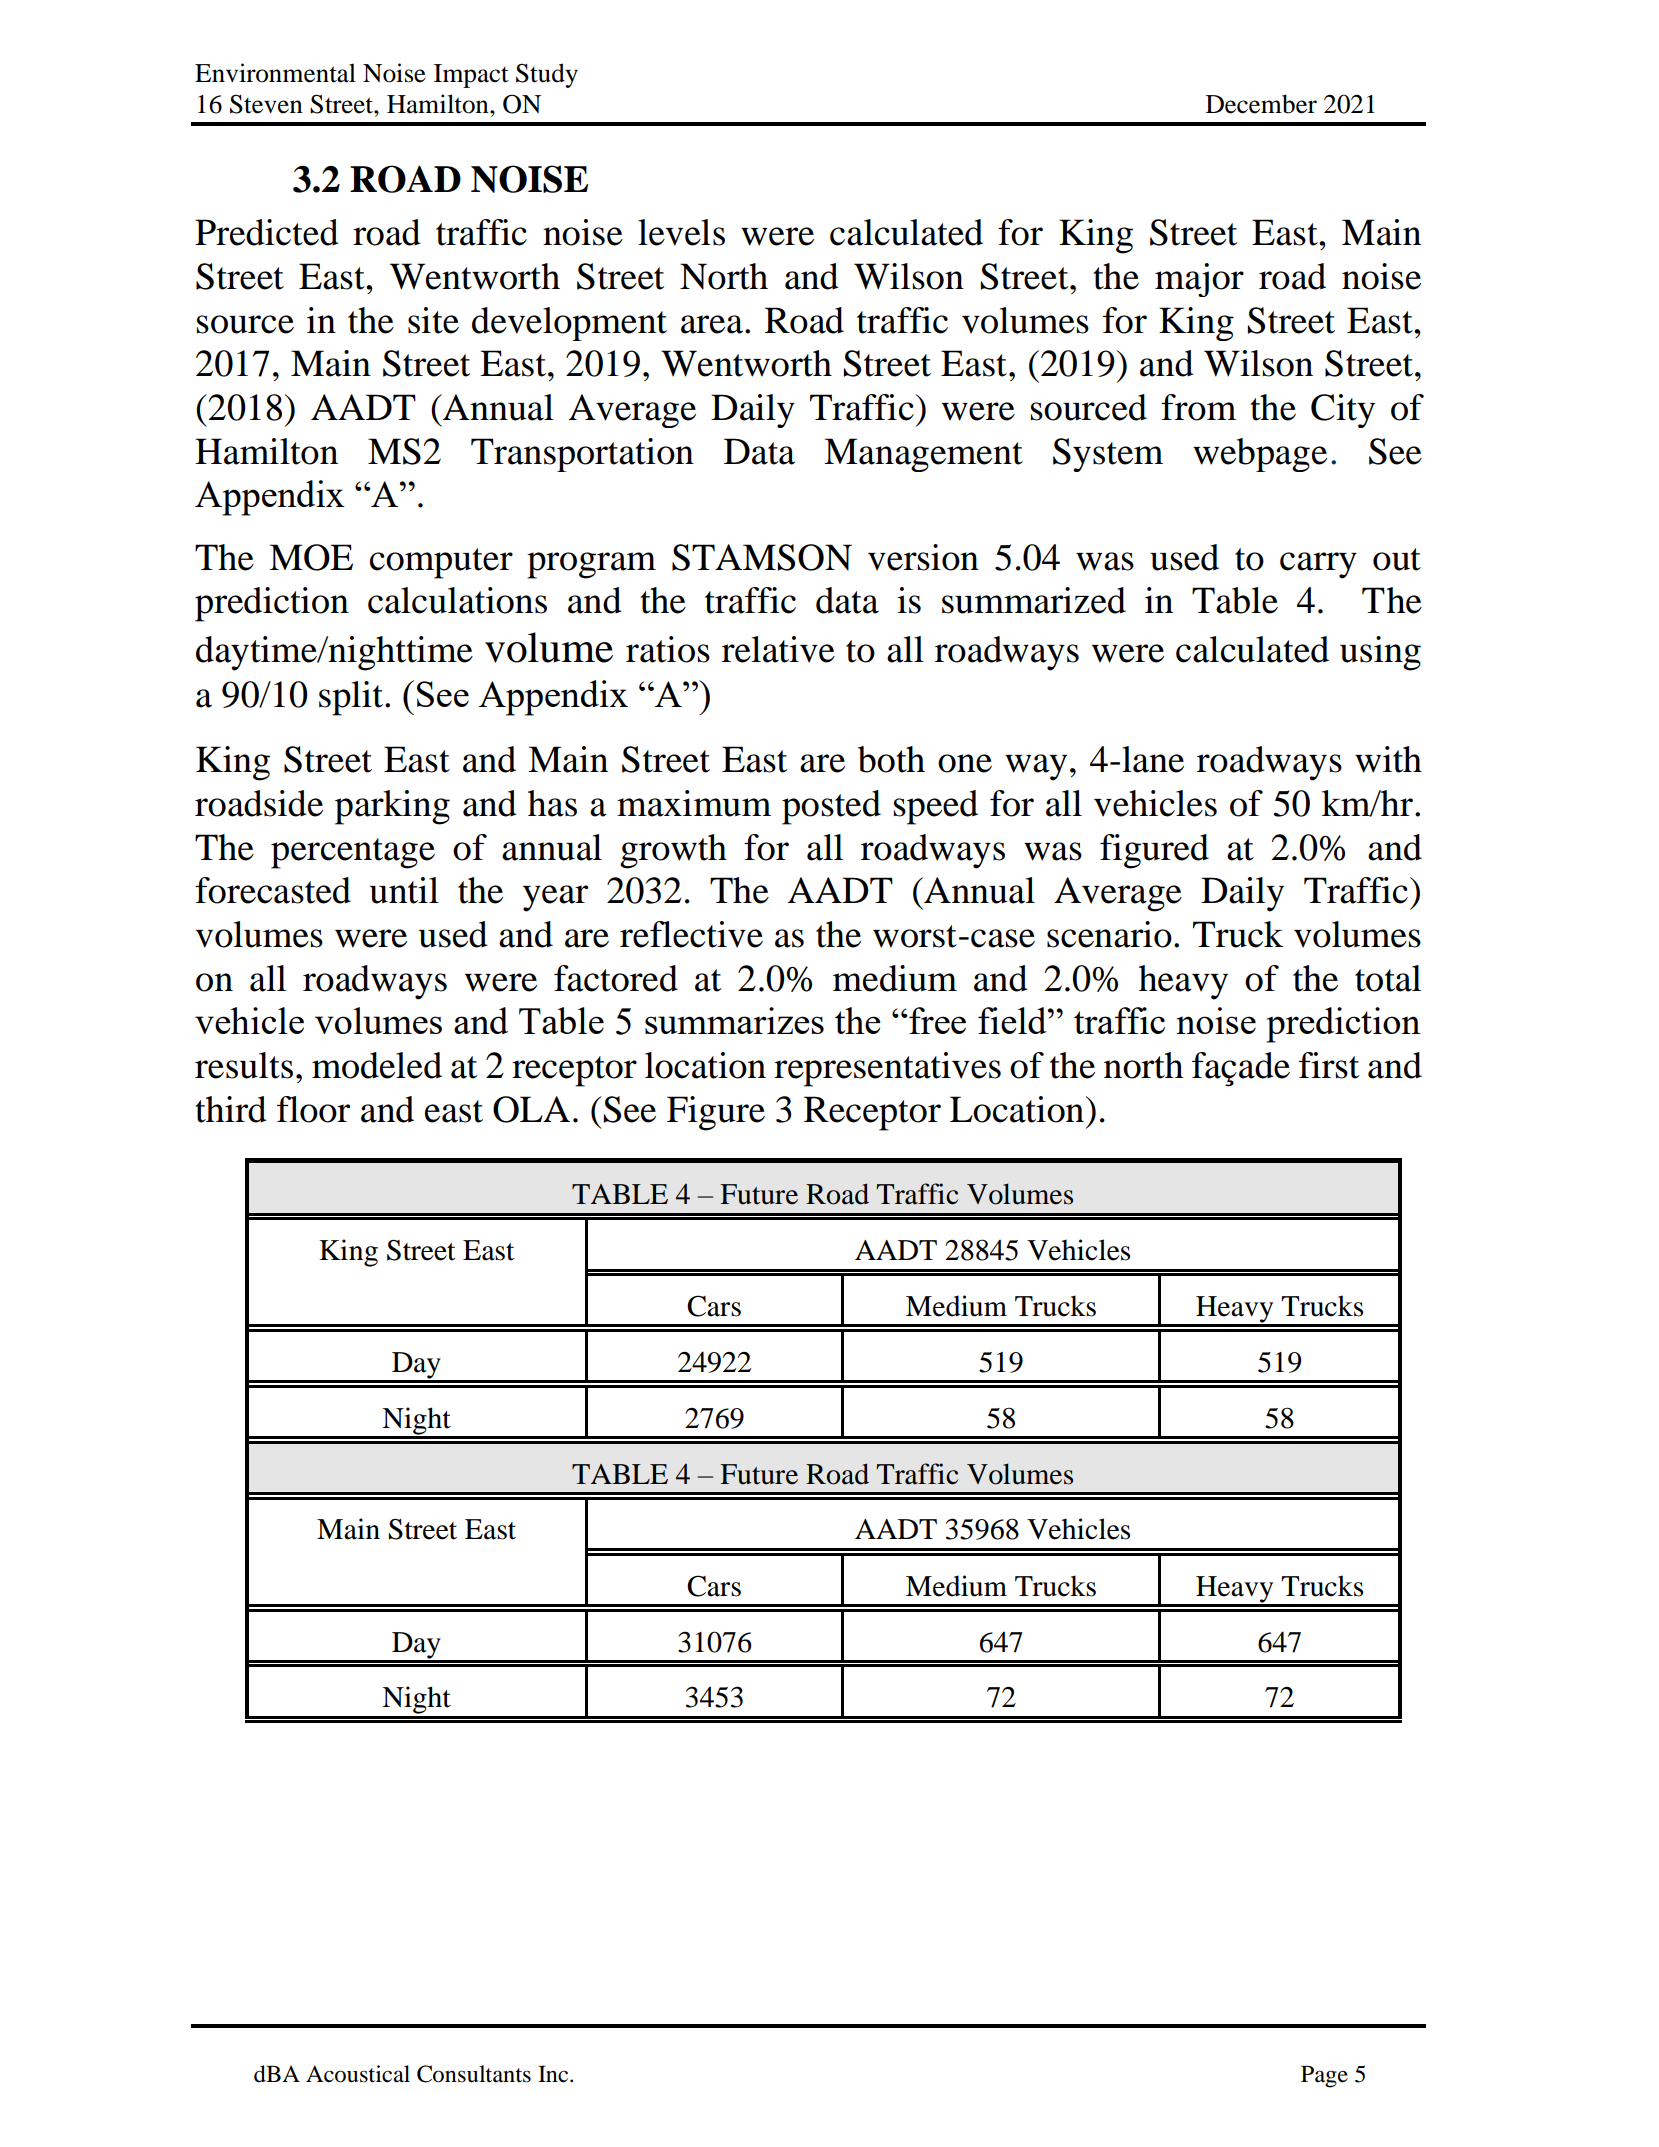 The image size is (1659, 2147). What do you see at coordinates (266, 104) in the screenshot?
I see `Steven` at bounding box center [266, 104].
